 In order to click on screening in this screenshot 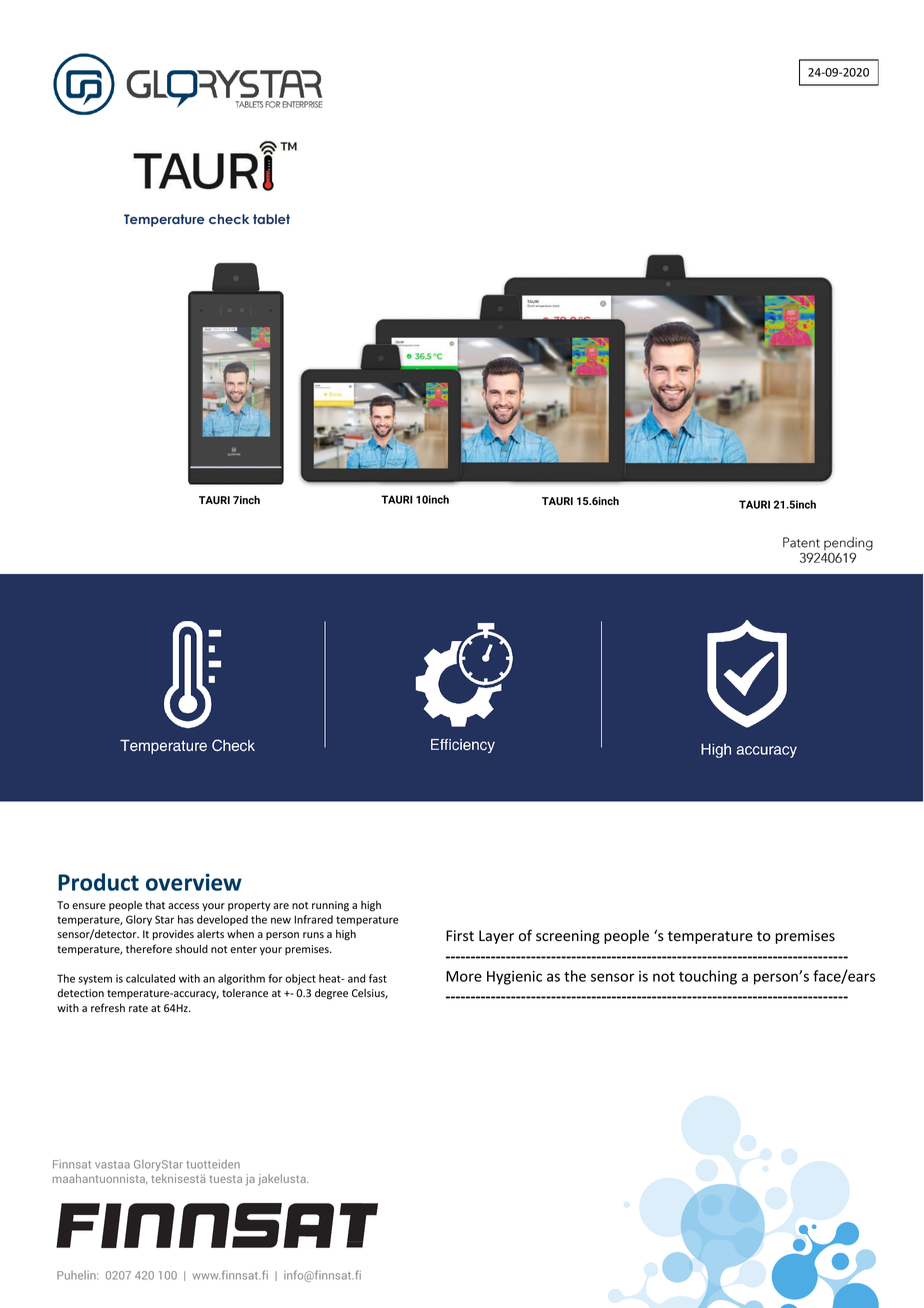, I will do `click(568, 937)`.
